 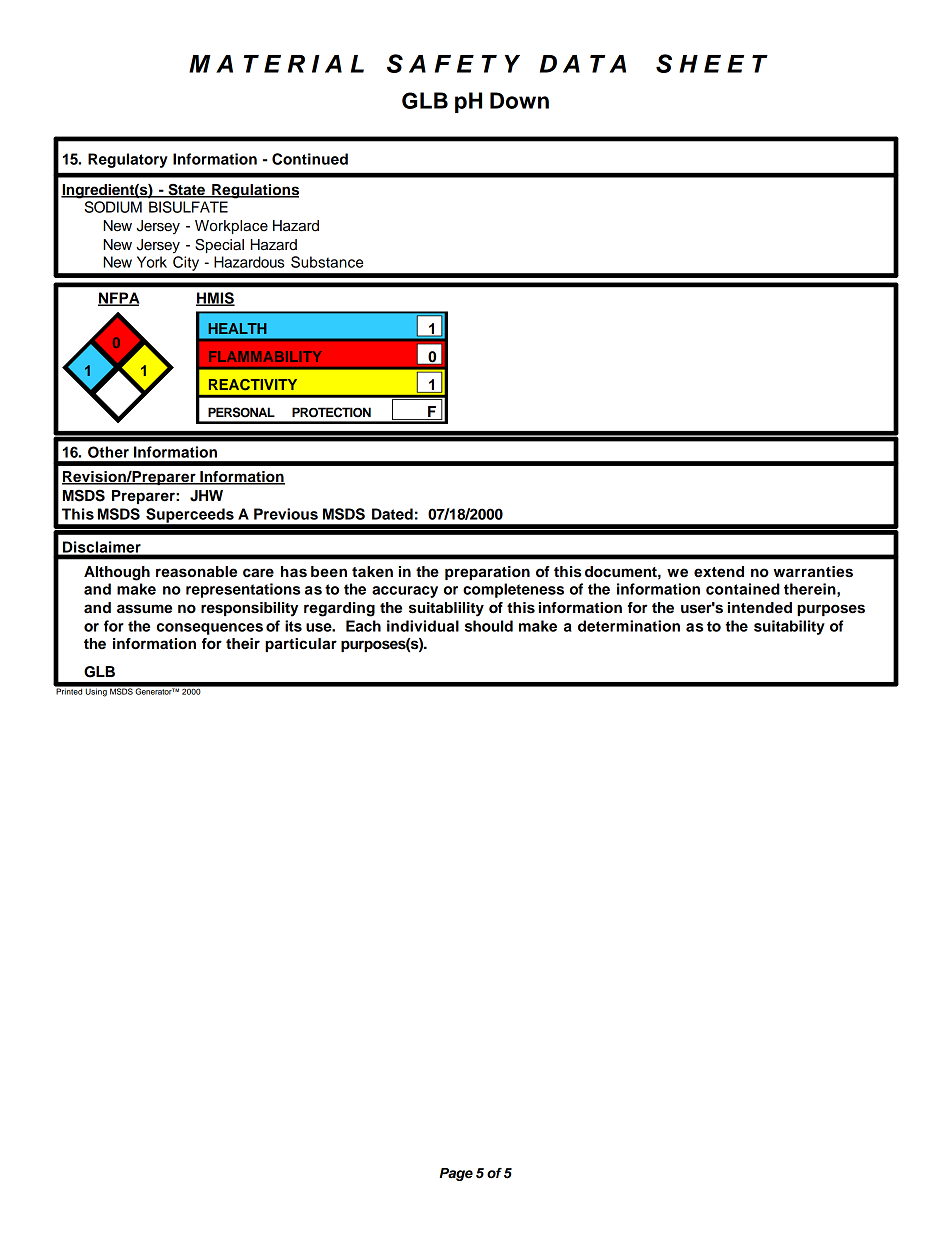 I want to click on intended, so click(x=760, y=608).
